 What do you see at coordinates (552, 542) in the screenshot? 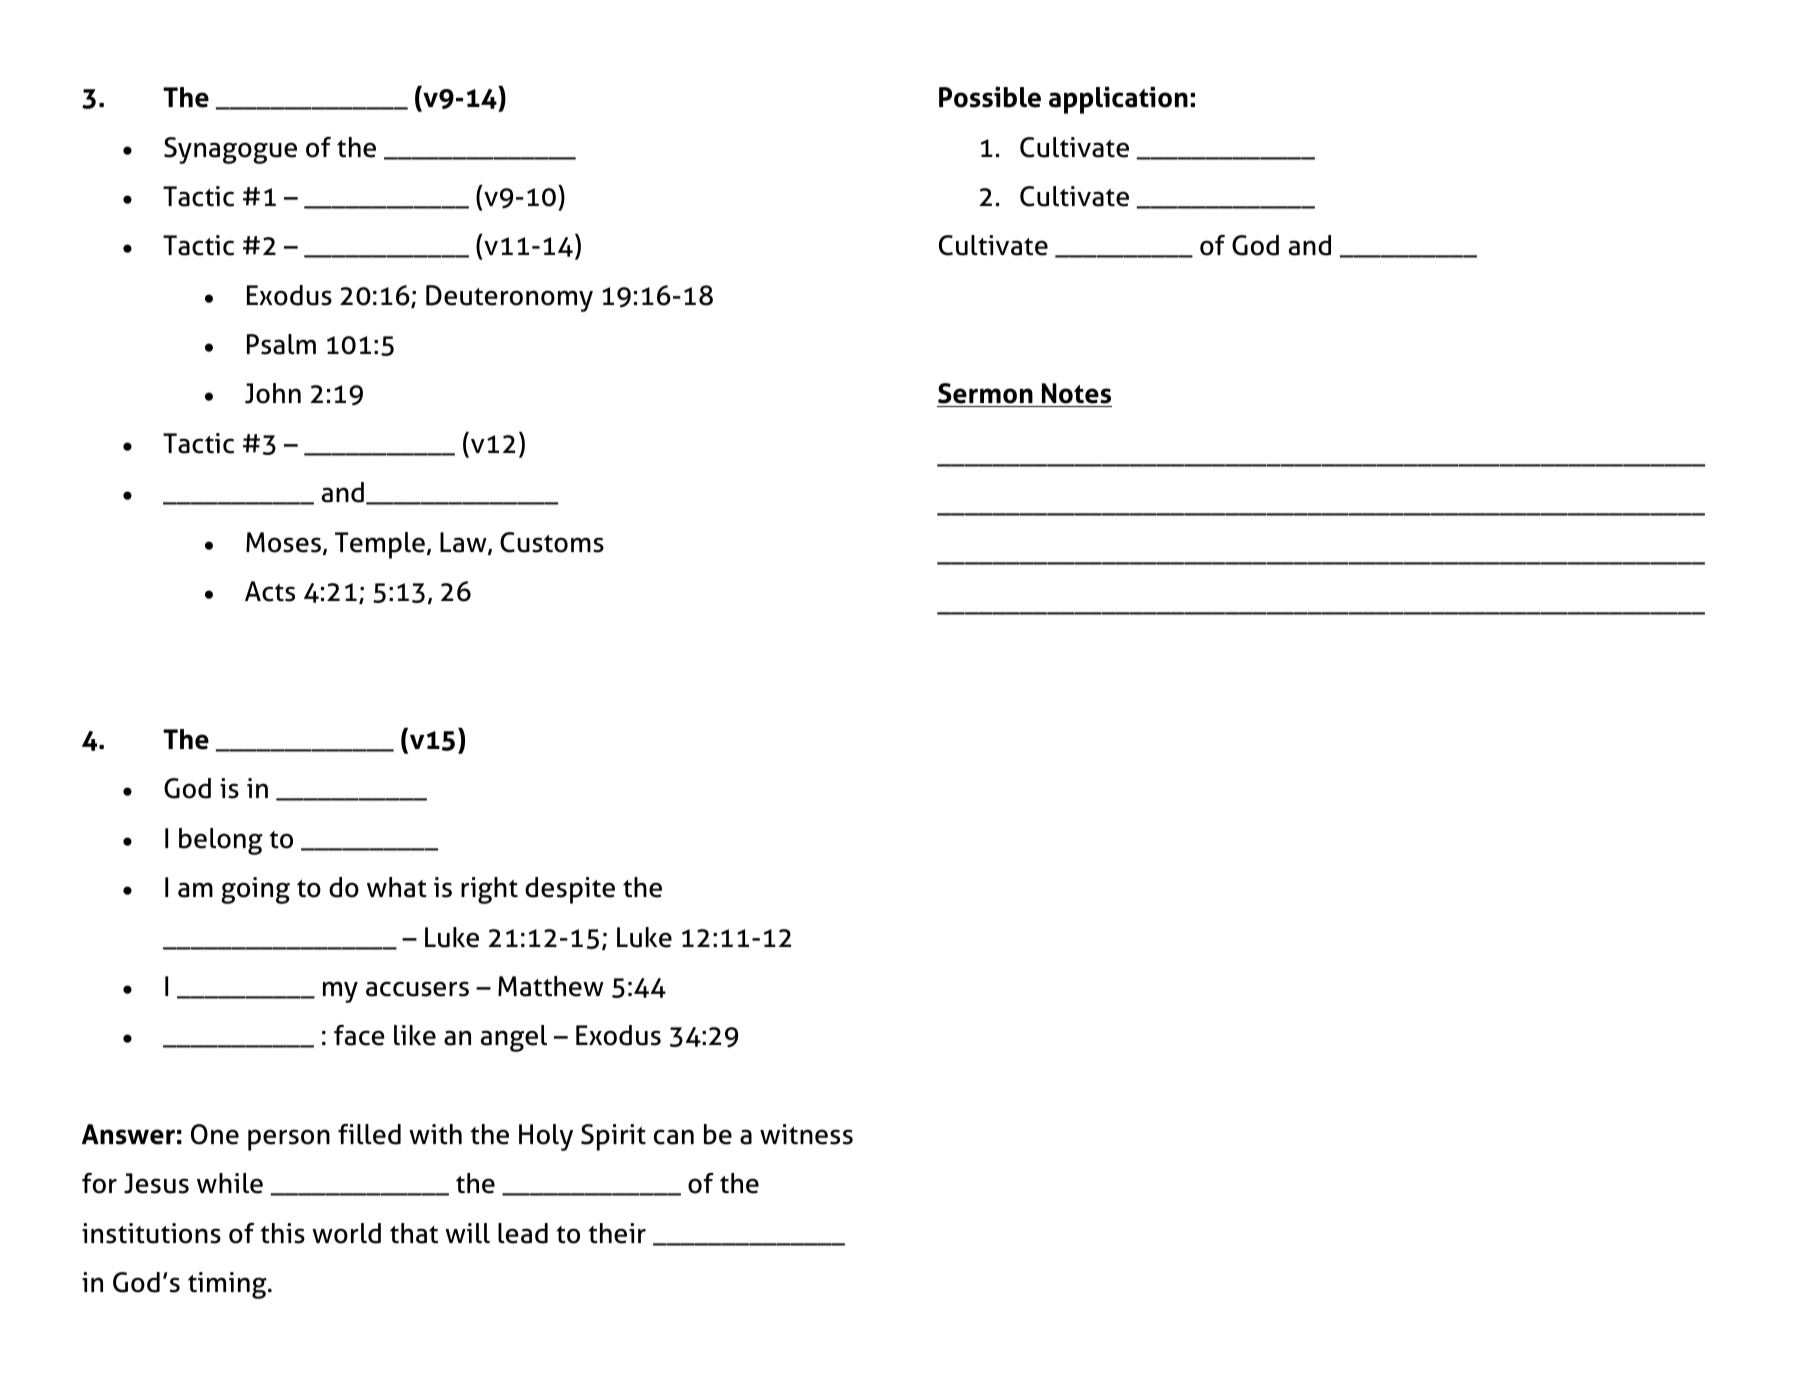
I see `Customs` at bounding box center [552, 542].
